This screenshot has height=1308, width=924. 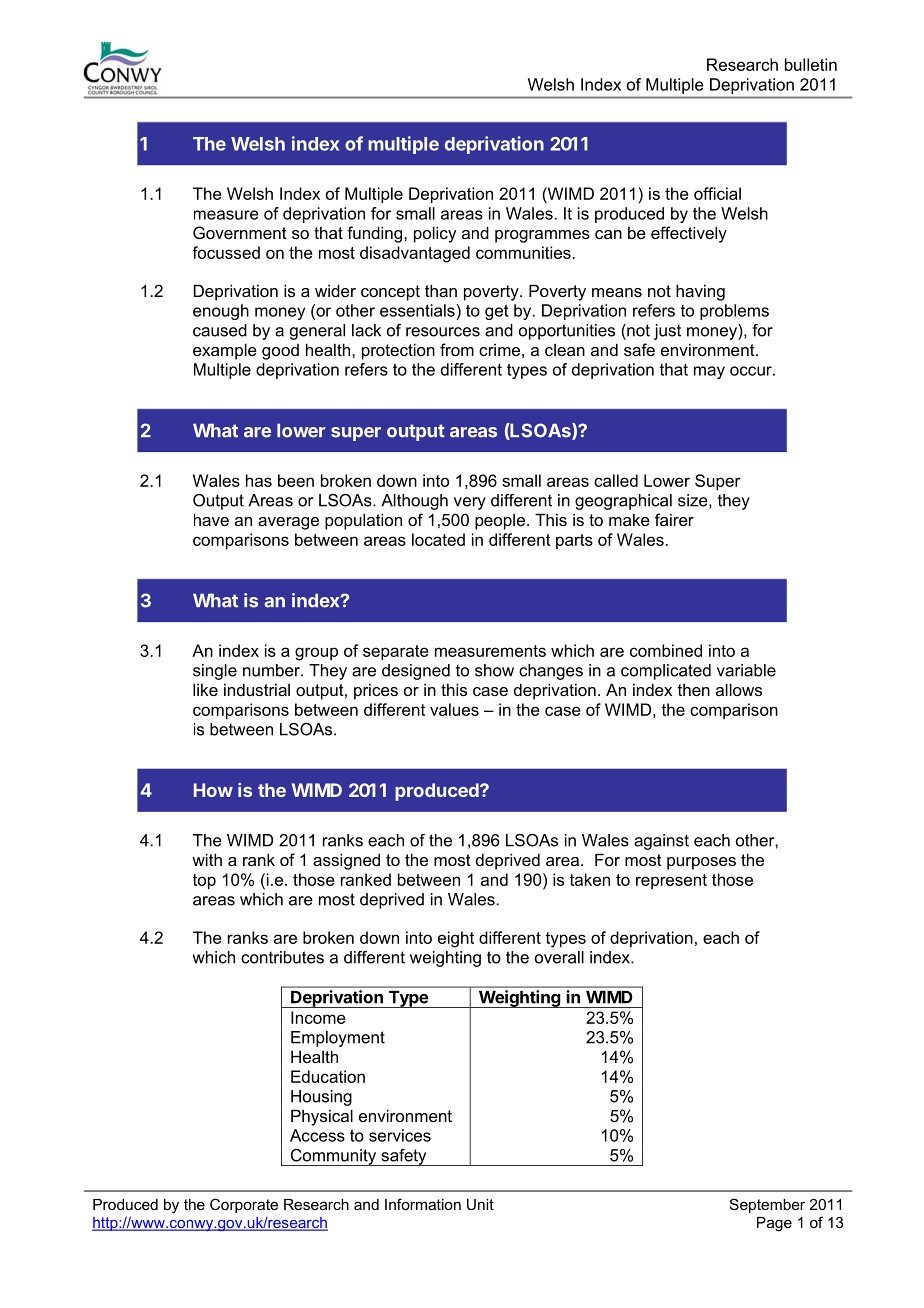 What do you see at coordinates (244, 1205) in the screenshot?
I see `Corporate` at bounding box center [244, 1205].
